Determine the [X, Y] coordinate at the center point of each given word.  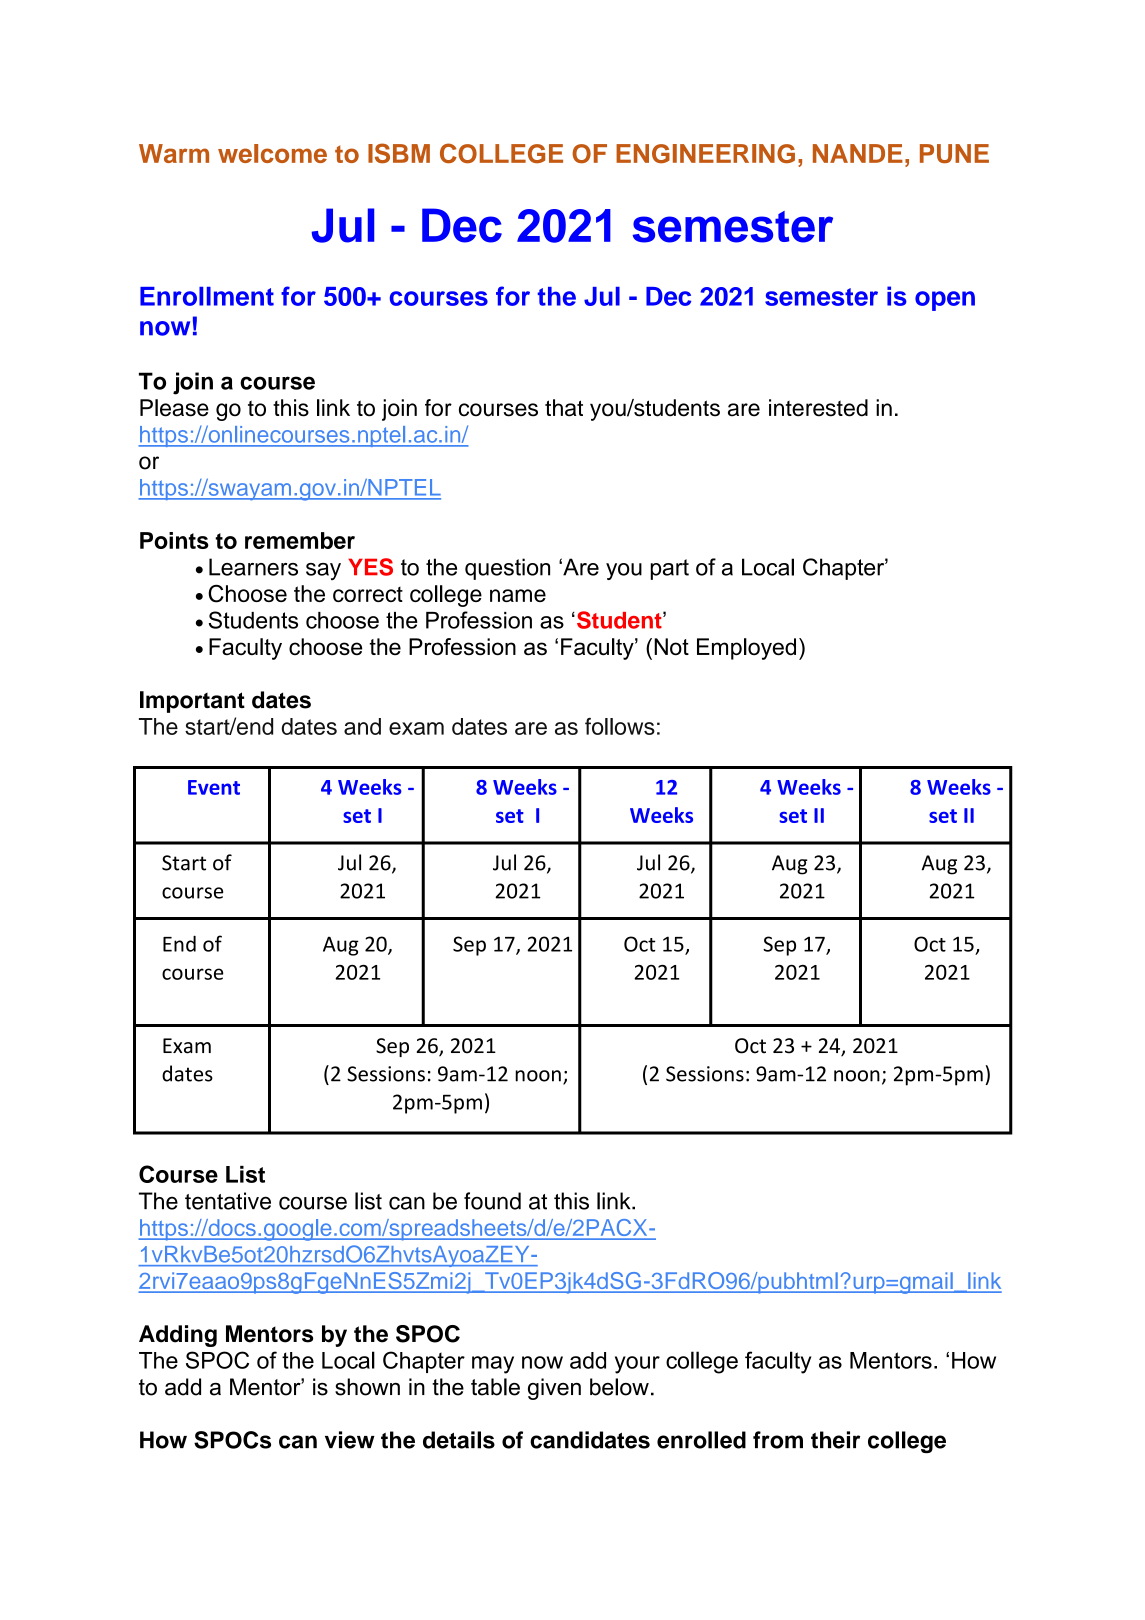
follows [620, 726]
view [350, 1440]
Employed [746, 649]
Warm [174, 153]
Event [214, 787]
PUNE [954, 154]
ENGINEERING [705, 154]
